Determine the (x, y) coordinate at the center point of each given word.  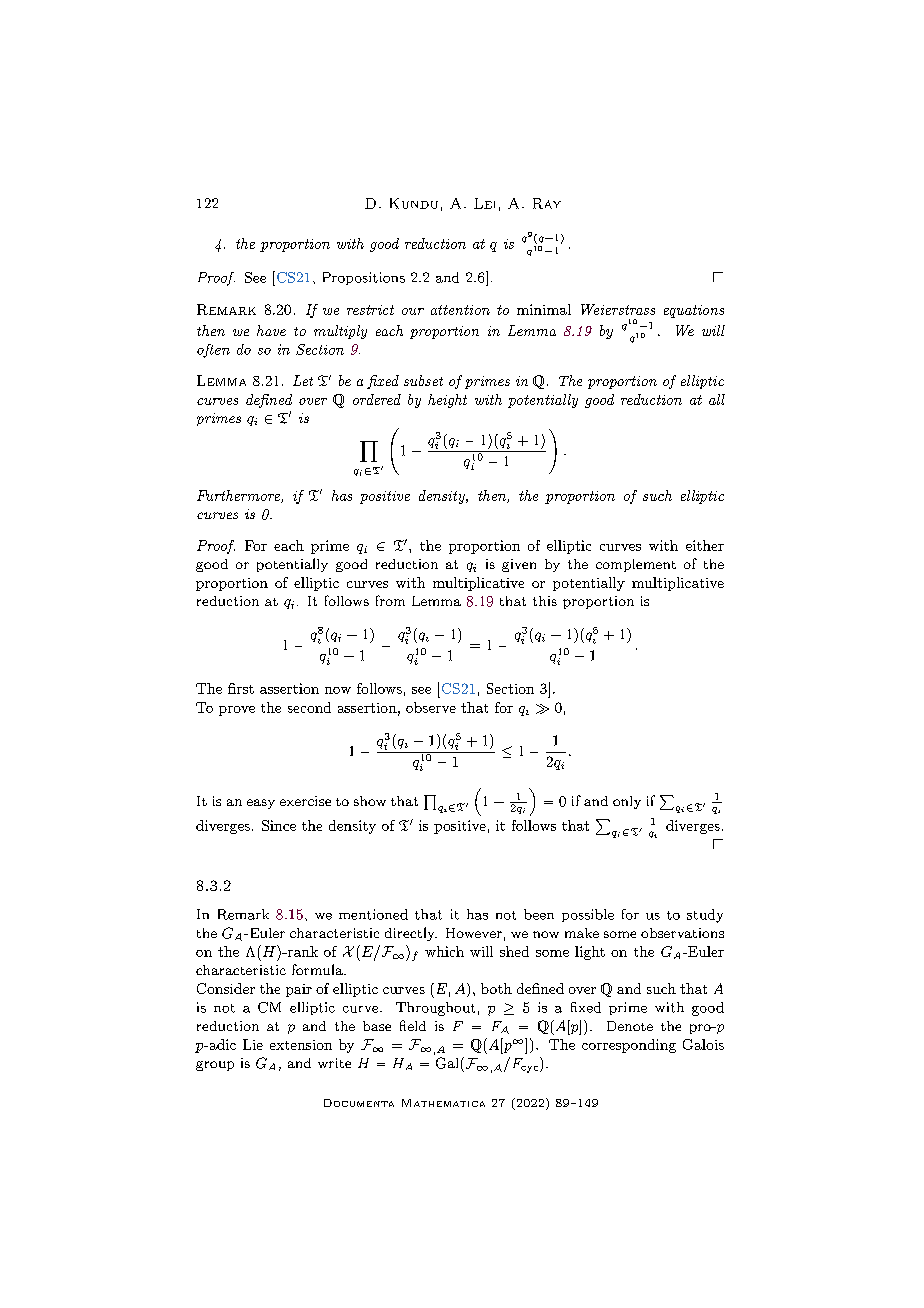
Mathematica (443, 1103)
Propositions (364, 278)
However (474, 933)
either (705, 545)
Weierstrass (618, 309)
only (627, 802)
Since (279, 825)
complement (636, 565)
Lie (253, 1044)
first (241, 688)
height (447, 401)
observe (431, 707)
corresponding (629, 1046)
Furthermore (239, 496)
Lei (484, 203)
